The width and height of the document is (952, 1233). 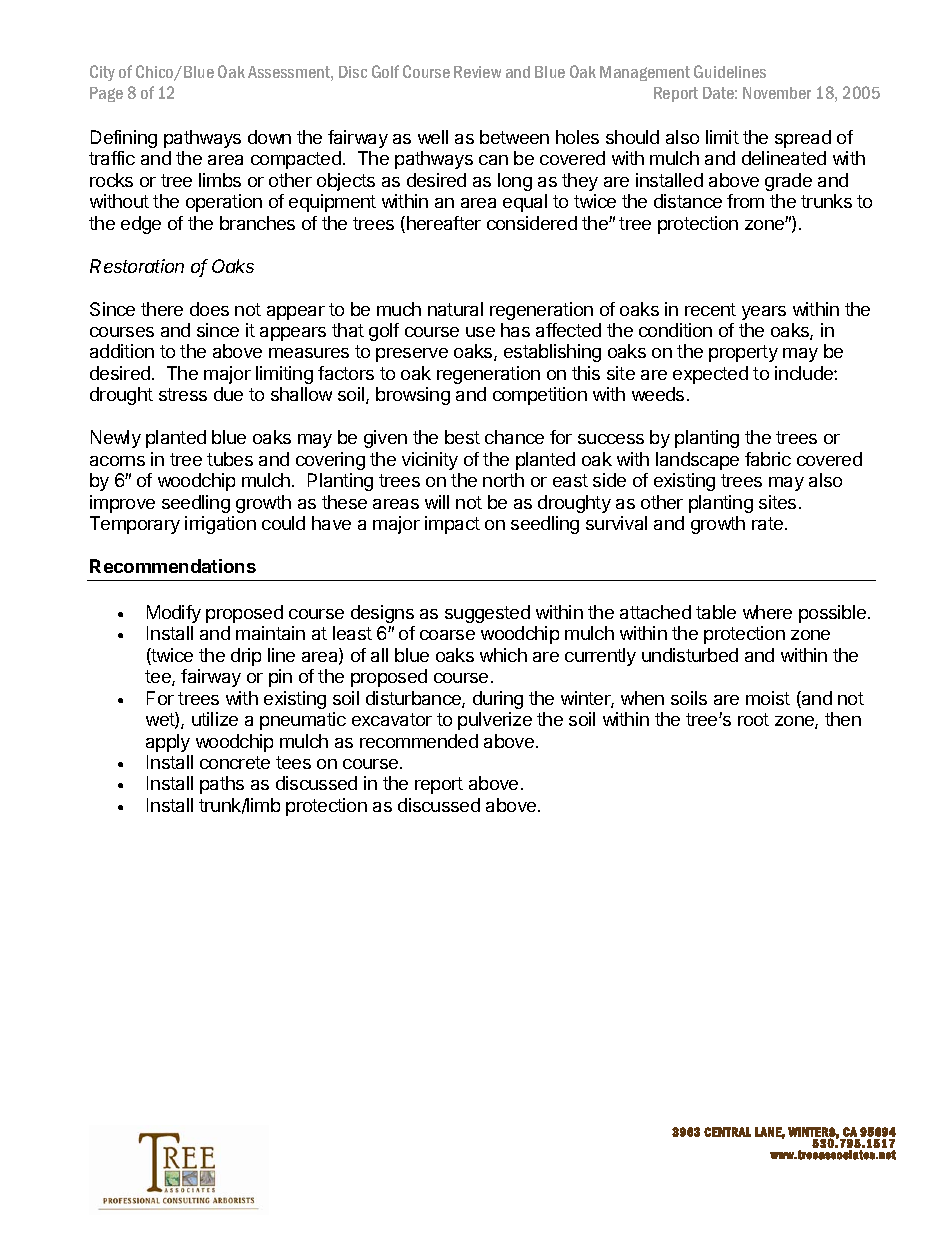 What do you see at coordinates (743, 353) in the document?
I see `property` at bounding box center [743, 353].
